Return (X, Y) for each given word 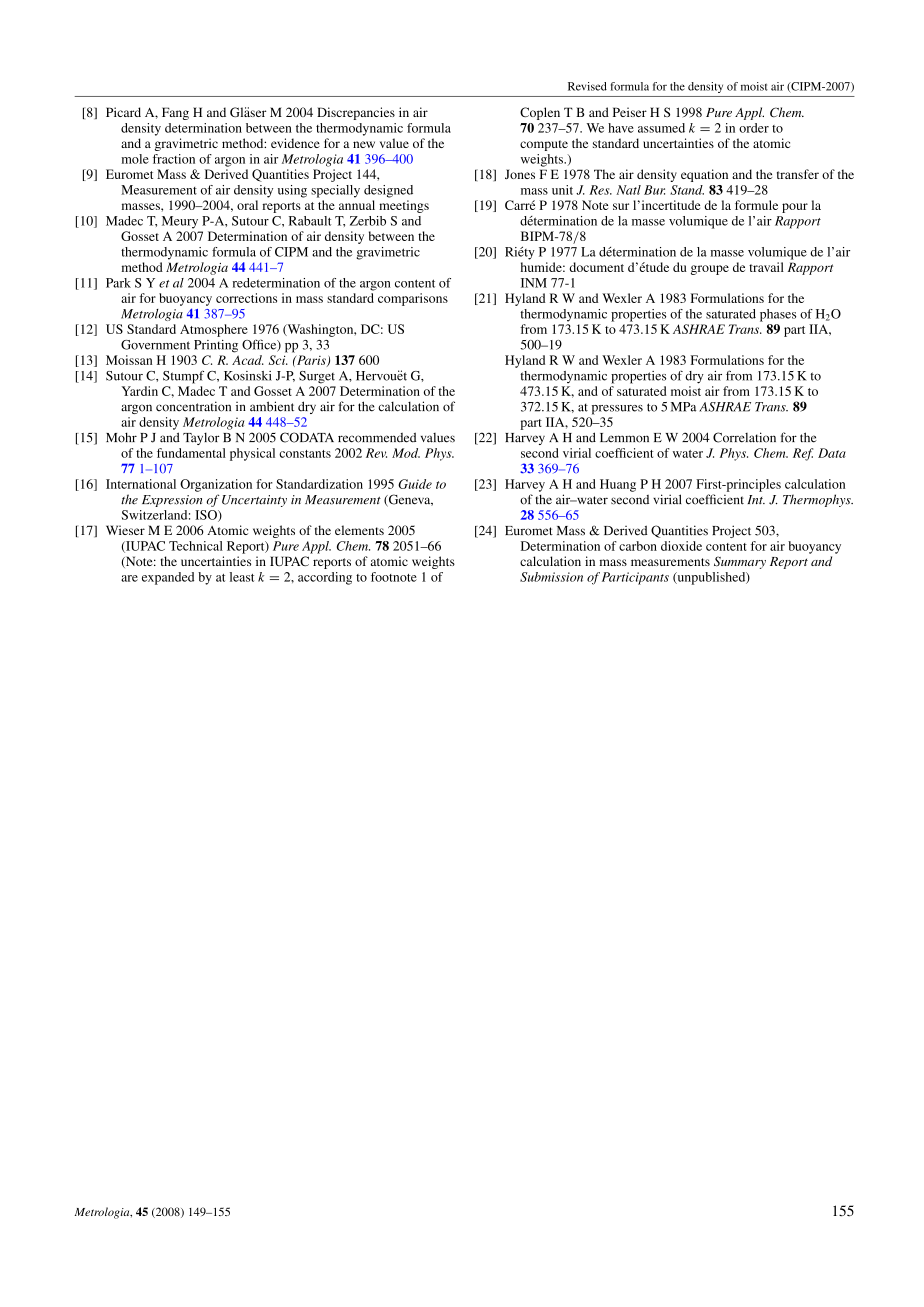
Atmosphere (214, 330)
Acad (248, 360)
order (754, 128)
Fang (175, 113)
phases (778, 315)
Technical (196, 546)
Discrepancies (356, 113)
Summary (740, 562)
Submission (551, 577)
